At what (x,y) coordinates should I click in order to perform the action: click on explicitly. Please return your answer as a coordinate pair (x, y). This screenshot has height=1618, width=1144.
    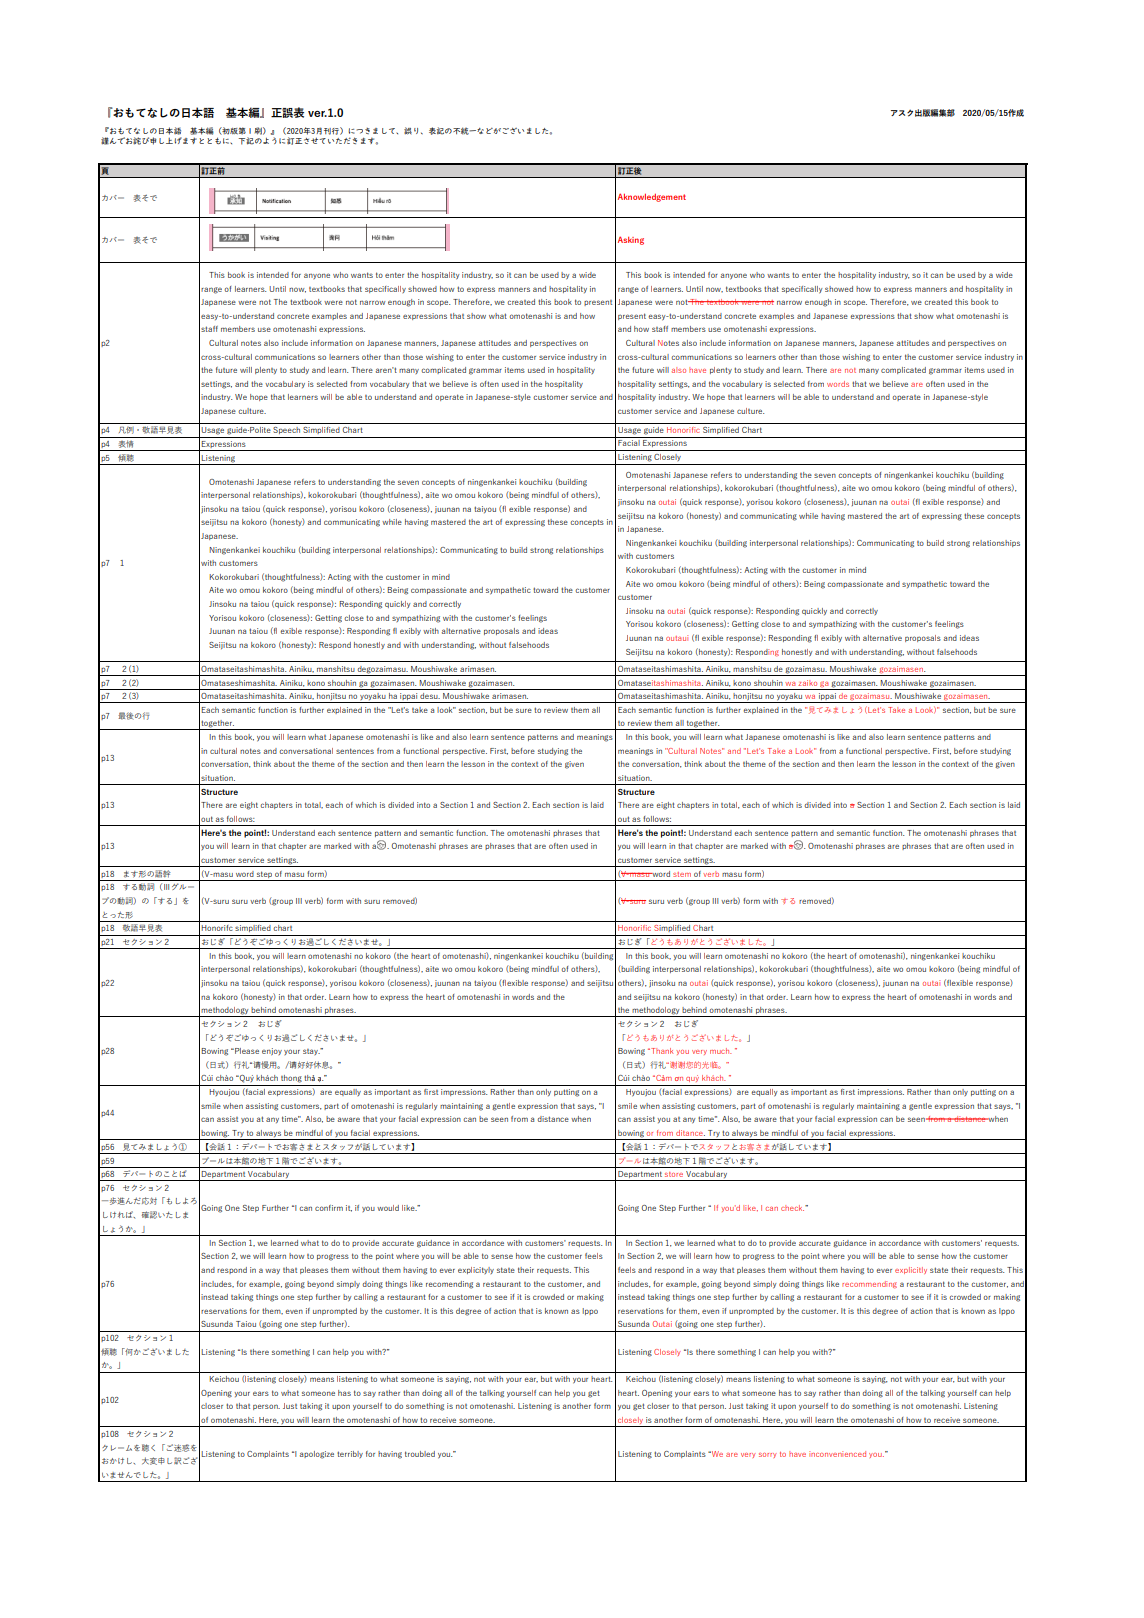
    Looking at the image, I should click on (911, 1270).
